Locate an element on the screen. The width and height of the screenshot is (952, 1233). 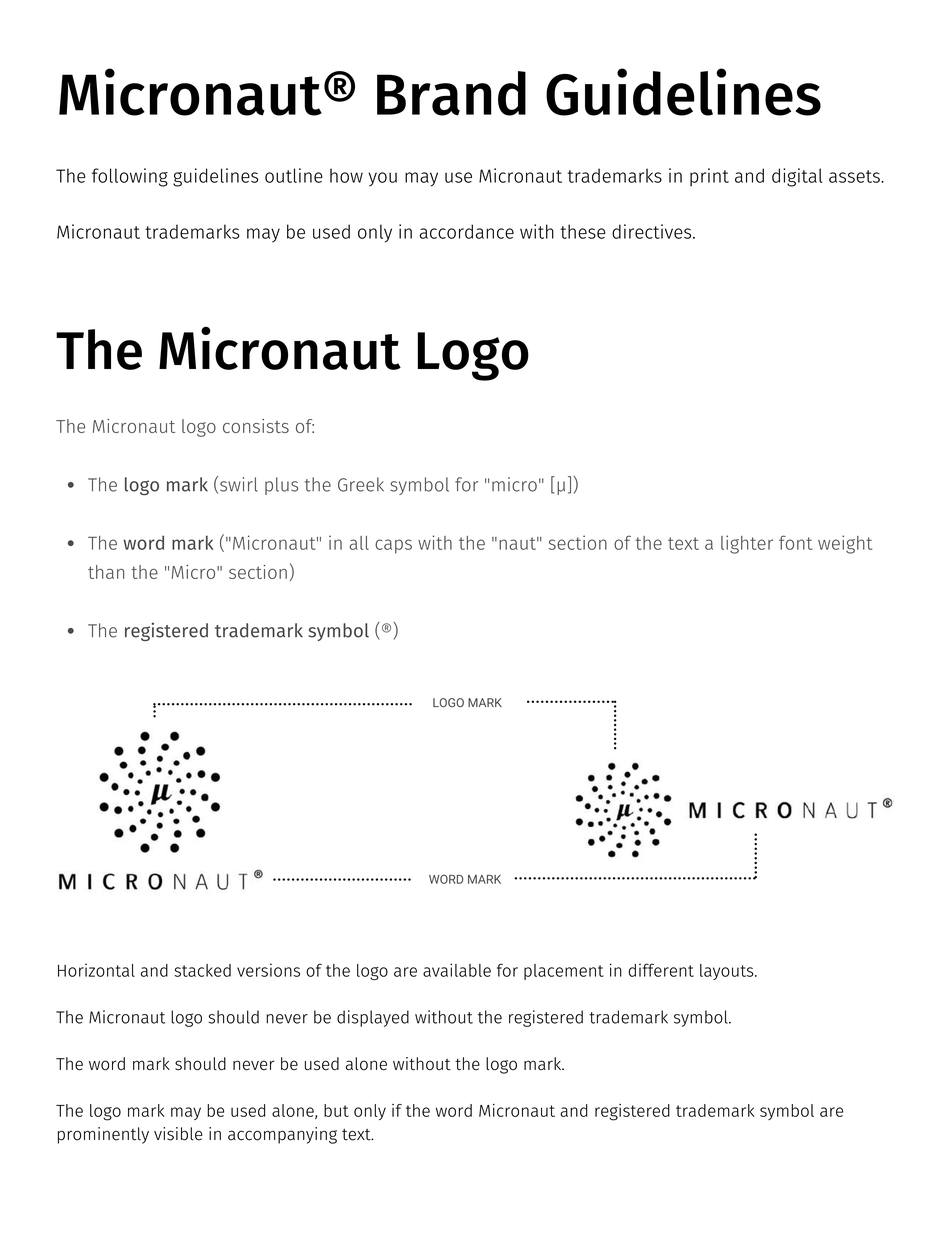
following is located at coordinates (130, 177).
